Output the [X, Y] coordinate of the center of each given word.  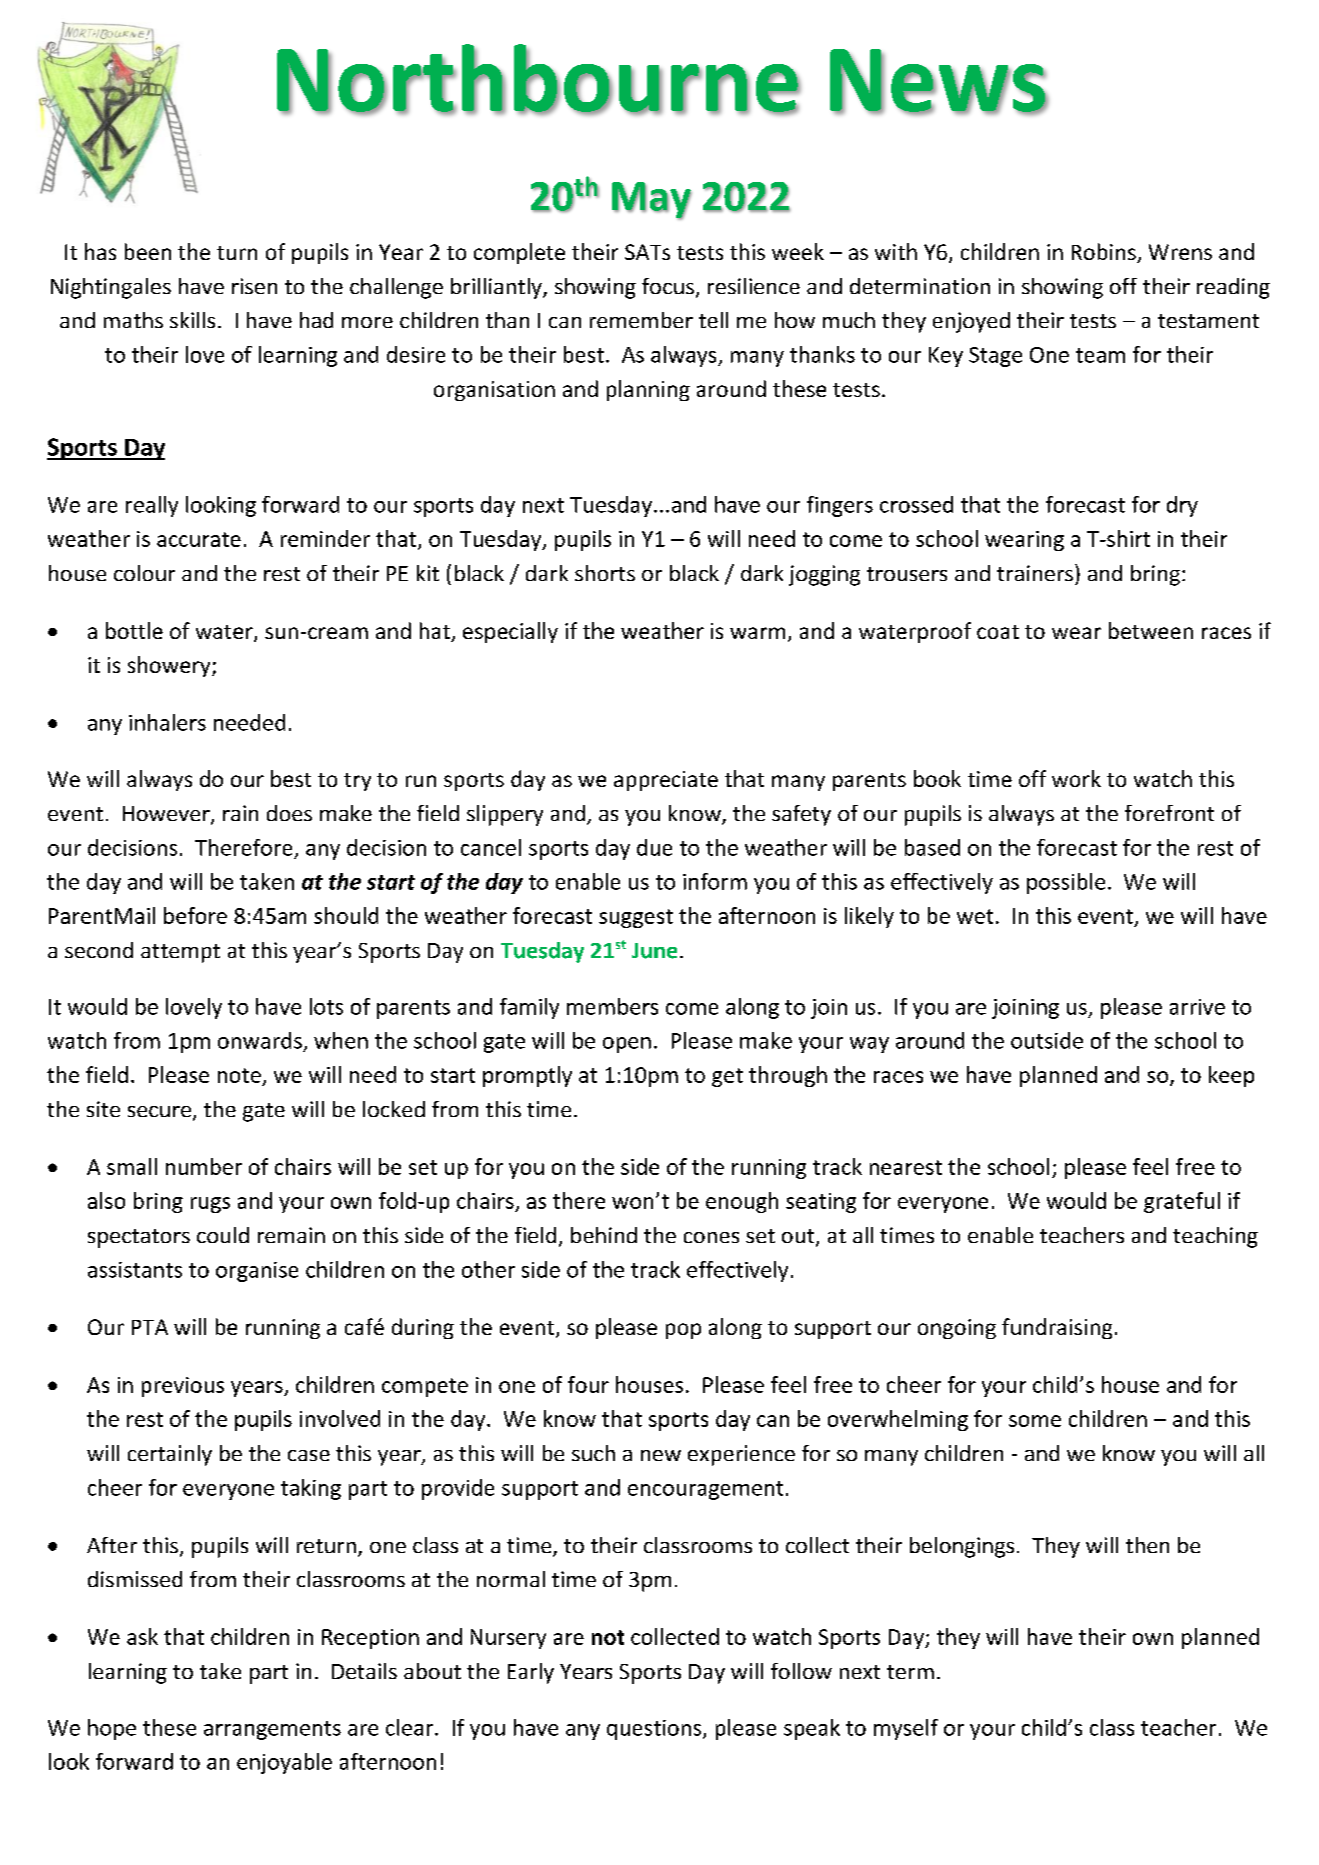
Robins [1105, 253]
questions [655, 1730]
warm [757, 633]
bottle [134, 630]
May [652, 201]
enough [742, 1202]
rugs [210, 1205]
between [1151, 630]
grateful [1182, 1202]
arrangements [272, 1730]
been [148, 251]
